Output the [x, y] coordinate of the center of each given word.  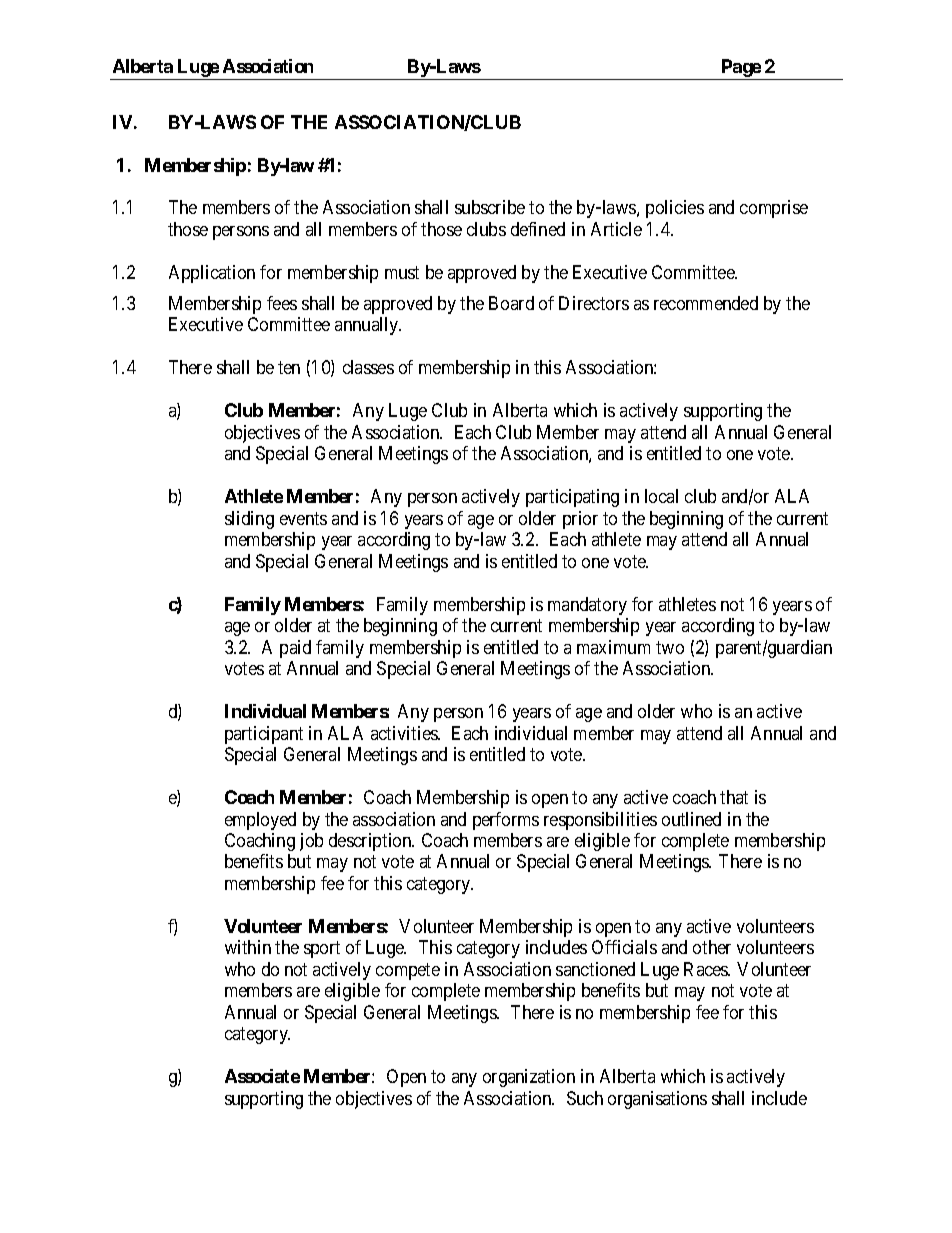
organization [529, 1078]
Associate [262, 1076]
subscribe [490, 207]
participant [264, 735]
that [734, 797]
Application [212, 274]
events [303, 518]
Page [740, 69]
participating [572, 498]
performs [506, 821]
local [661, 496]
